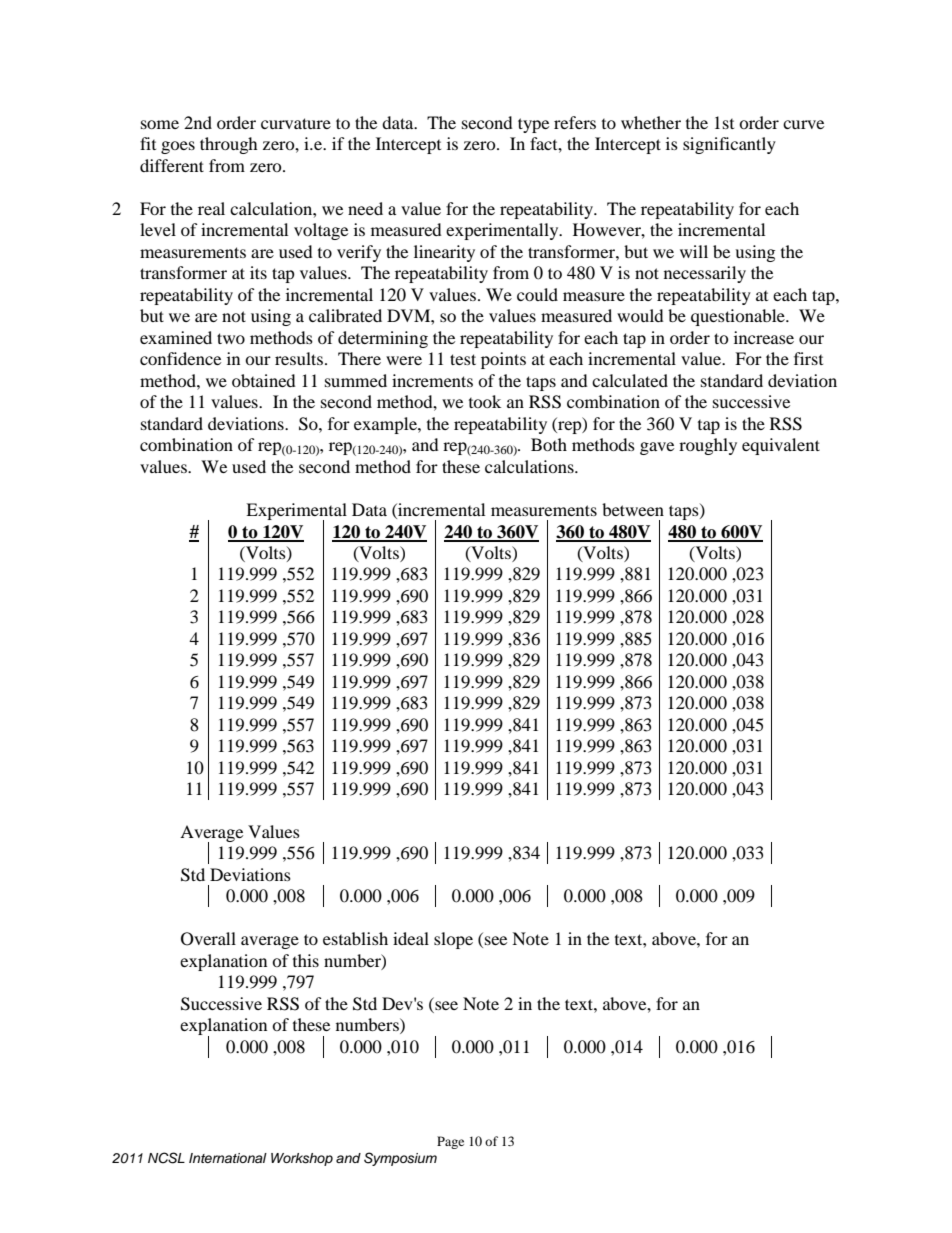 Image resolution: width=952 pixels, height=1233 pixels. I want to click on type, so click(533, 125).
